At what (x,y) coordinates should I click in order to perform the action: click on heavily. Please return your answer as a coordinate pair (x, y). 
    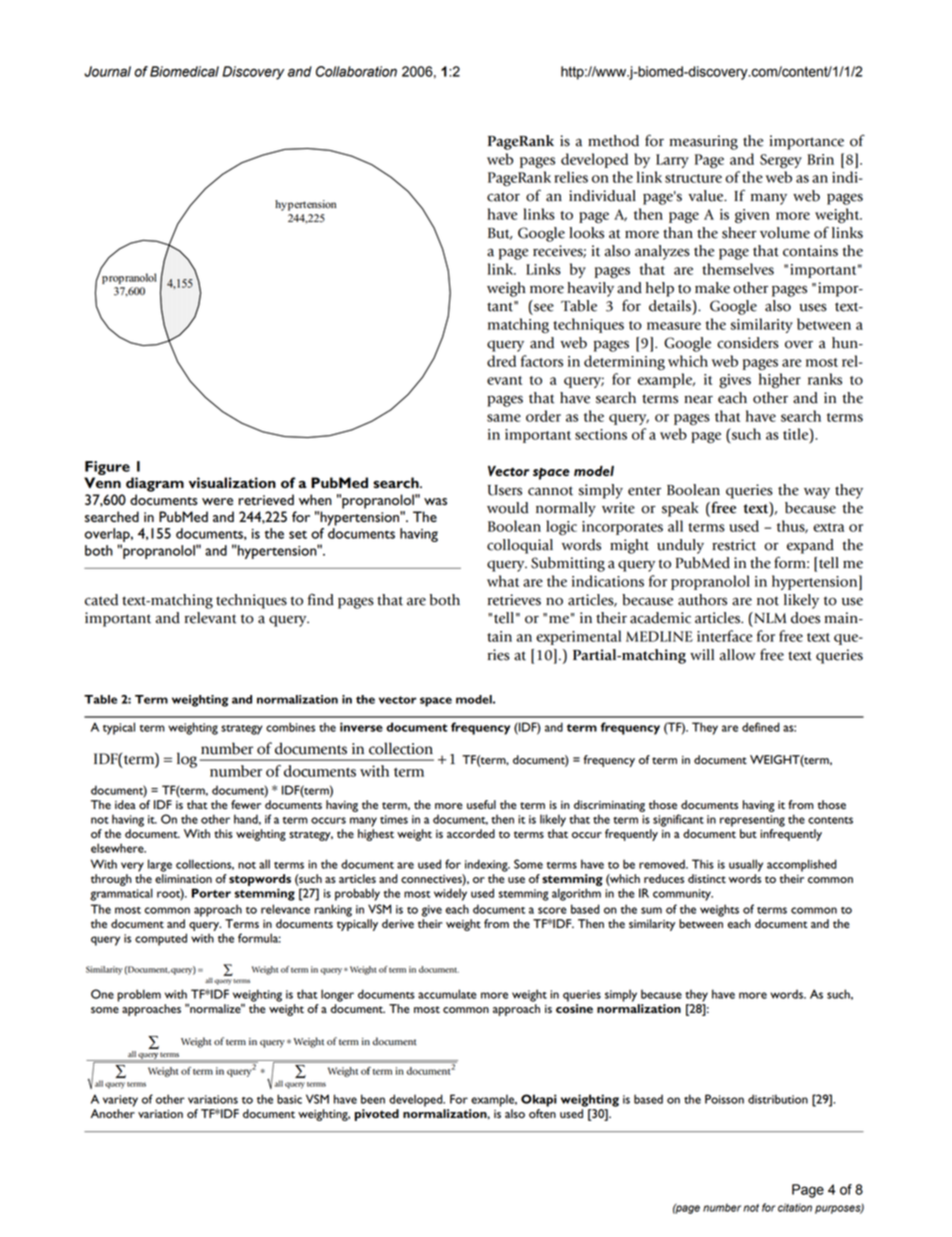
    Looking at the image, I should click on (590, 289).
